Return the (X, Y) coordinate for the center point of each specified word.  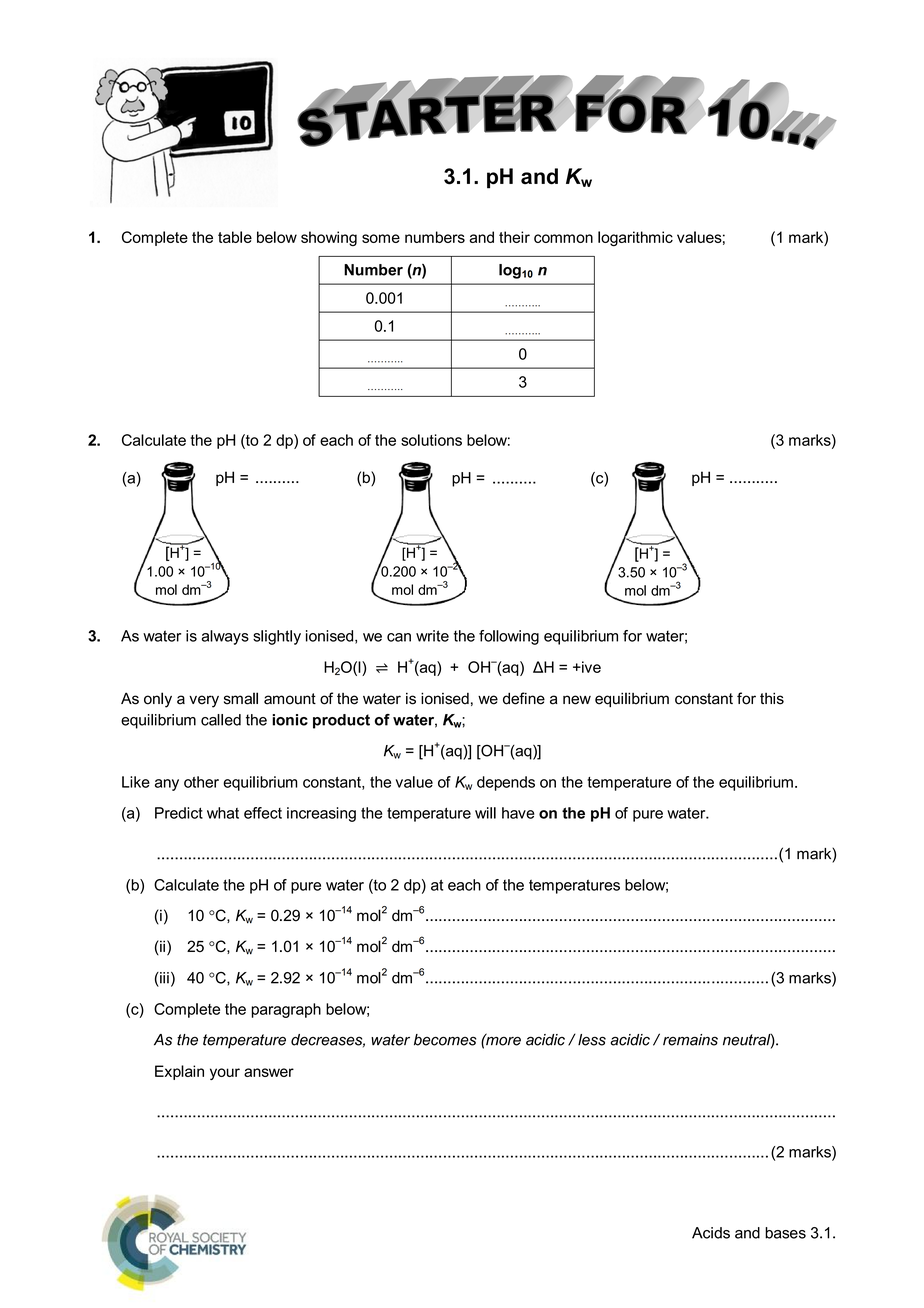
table (235, 237)
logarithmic (635, 238)
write (432, 636)
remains (690, 1040)
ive (590, 667)
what (223, 813)
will (485, 813)
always (225, 637)
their (514, 237)
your (225, 1074)
